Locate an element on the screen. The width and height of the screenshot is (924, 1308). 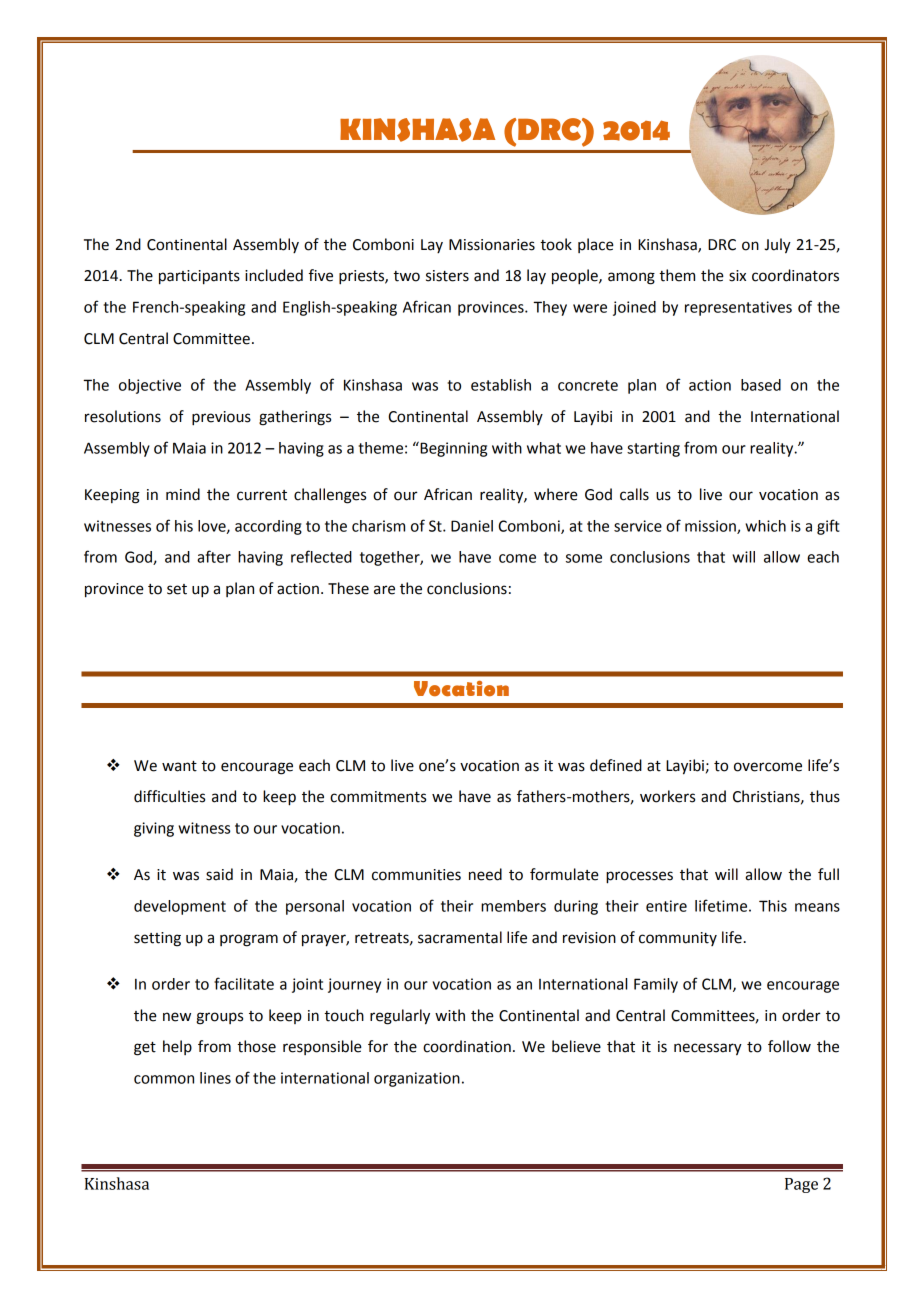
program is located at coordinates (249, 940).
